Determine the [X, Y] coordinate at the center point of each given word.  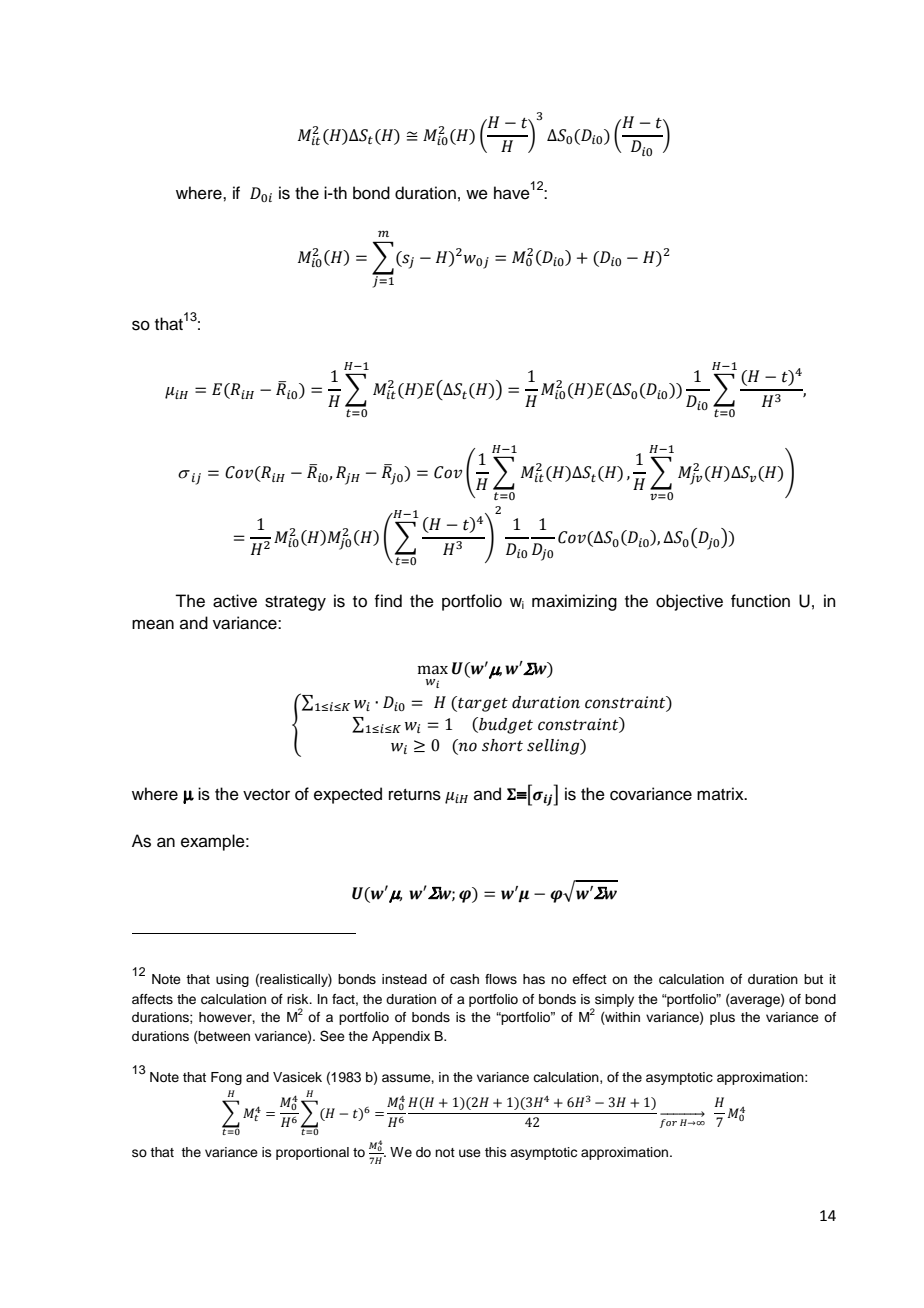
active [235, 601]
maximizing [574, 602]
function [760, 601]
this [496, 1152]
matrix [721, 793]
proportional [312, 1153]
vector [266, 795]
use [470, 1153]
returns [415, 795]
